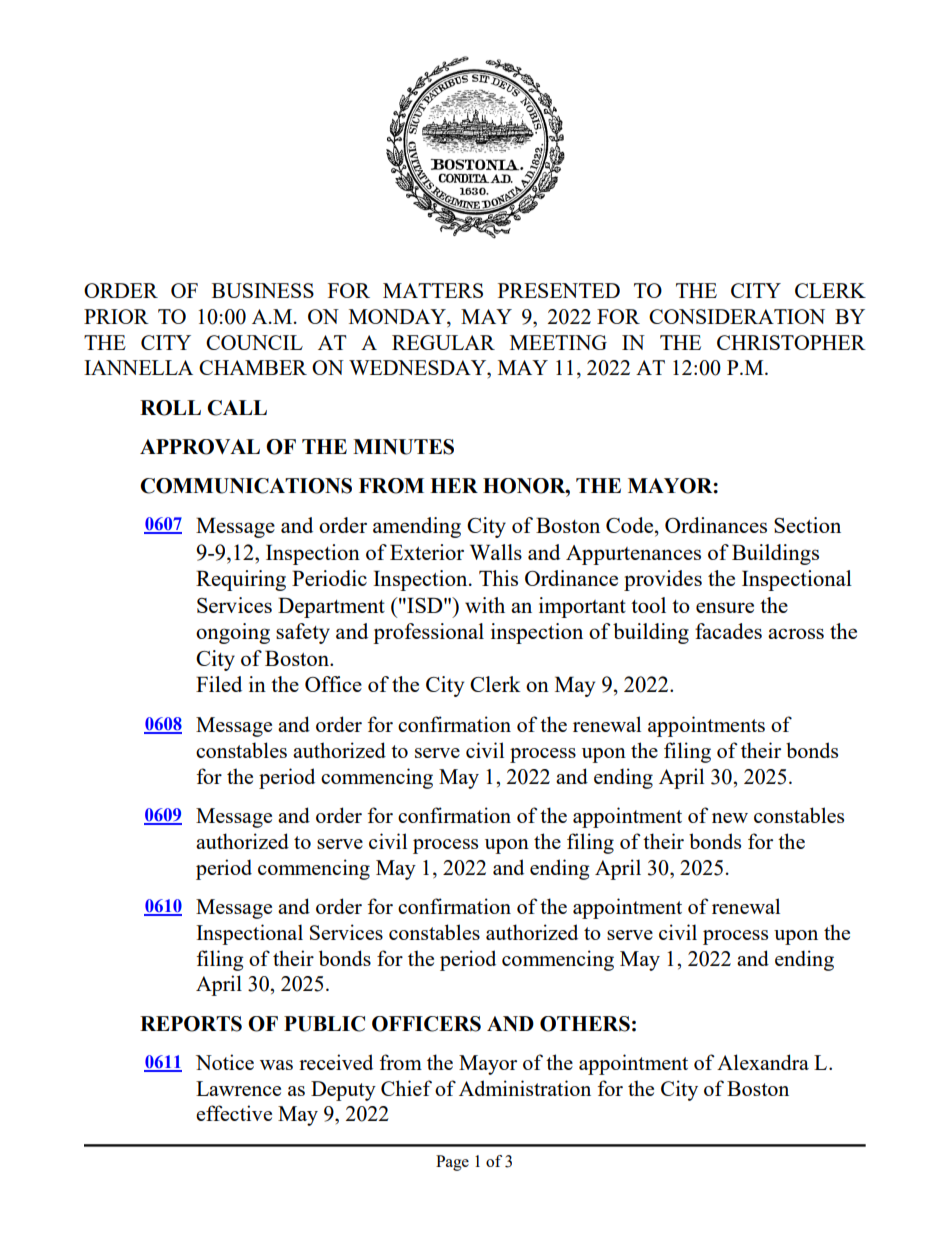  I want to click on professional, so click(428, 633).
